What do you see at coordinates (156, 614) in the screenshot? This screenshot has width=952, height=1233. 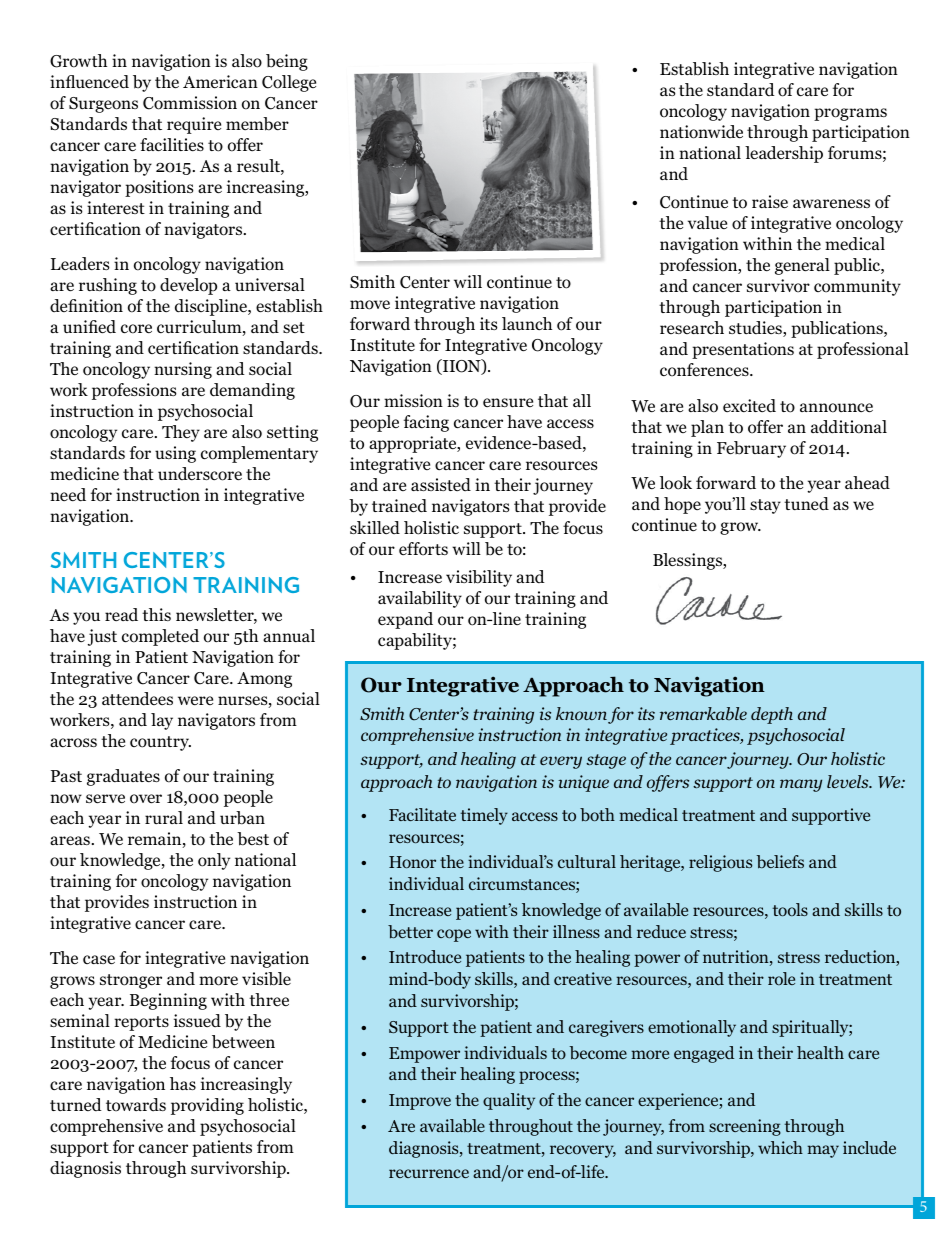 I see `this` at bounding box center [156, 614].
